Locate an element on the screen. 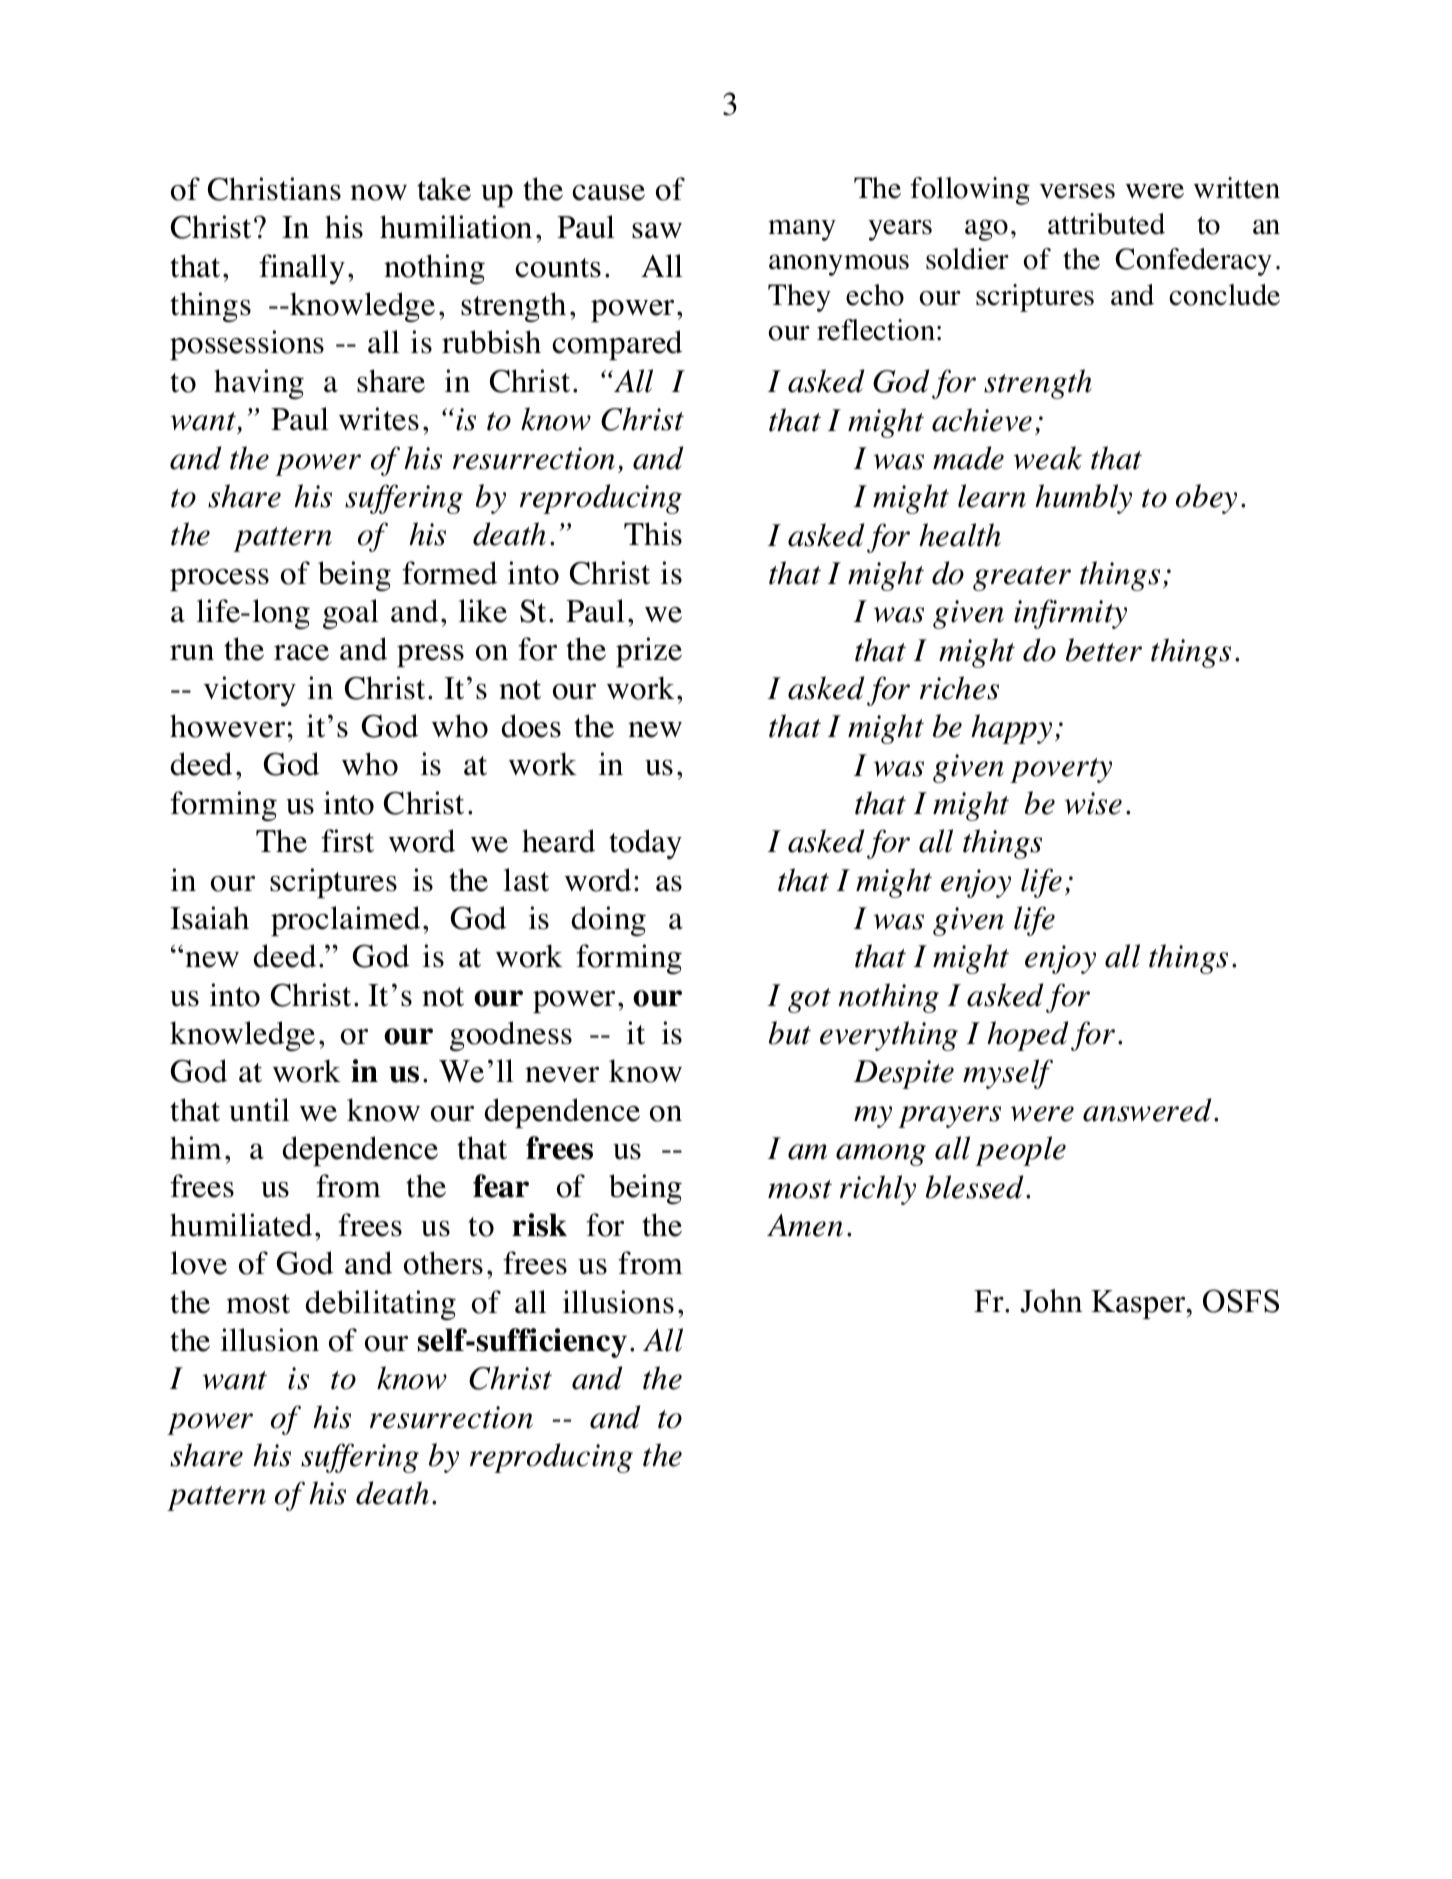  attributed is located at coordinates (1106, 224).
